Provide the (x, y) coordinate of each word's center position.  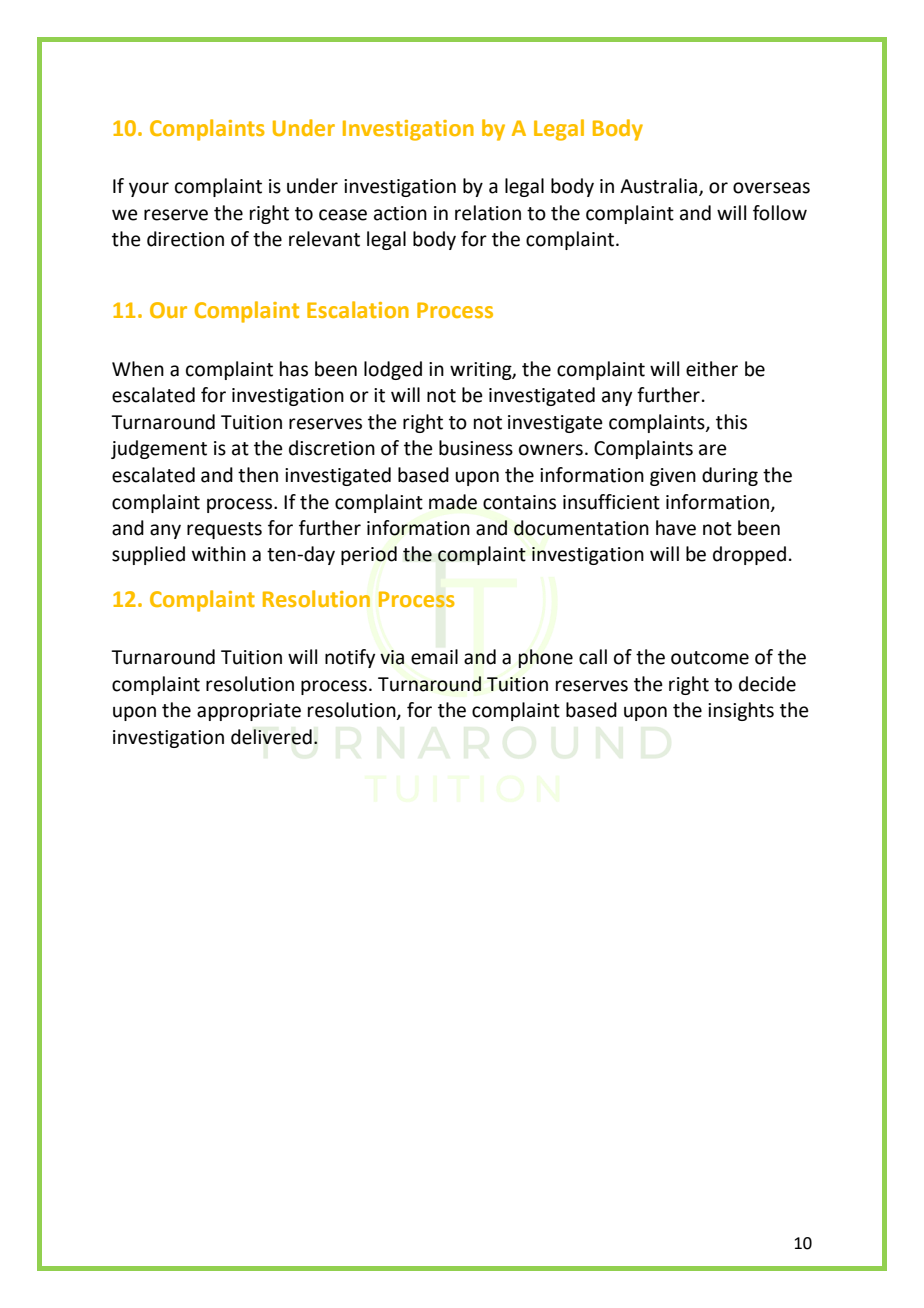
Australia (660, 187)
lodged (393, 370)
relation (488, 213)
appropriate (249, 712)
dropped (749, 555)
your (149, 189)
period (369, 555)
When (138, 369)
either (712, 369)
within (219, 554)
